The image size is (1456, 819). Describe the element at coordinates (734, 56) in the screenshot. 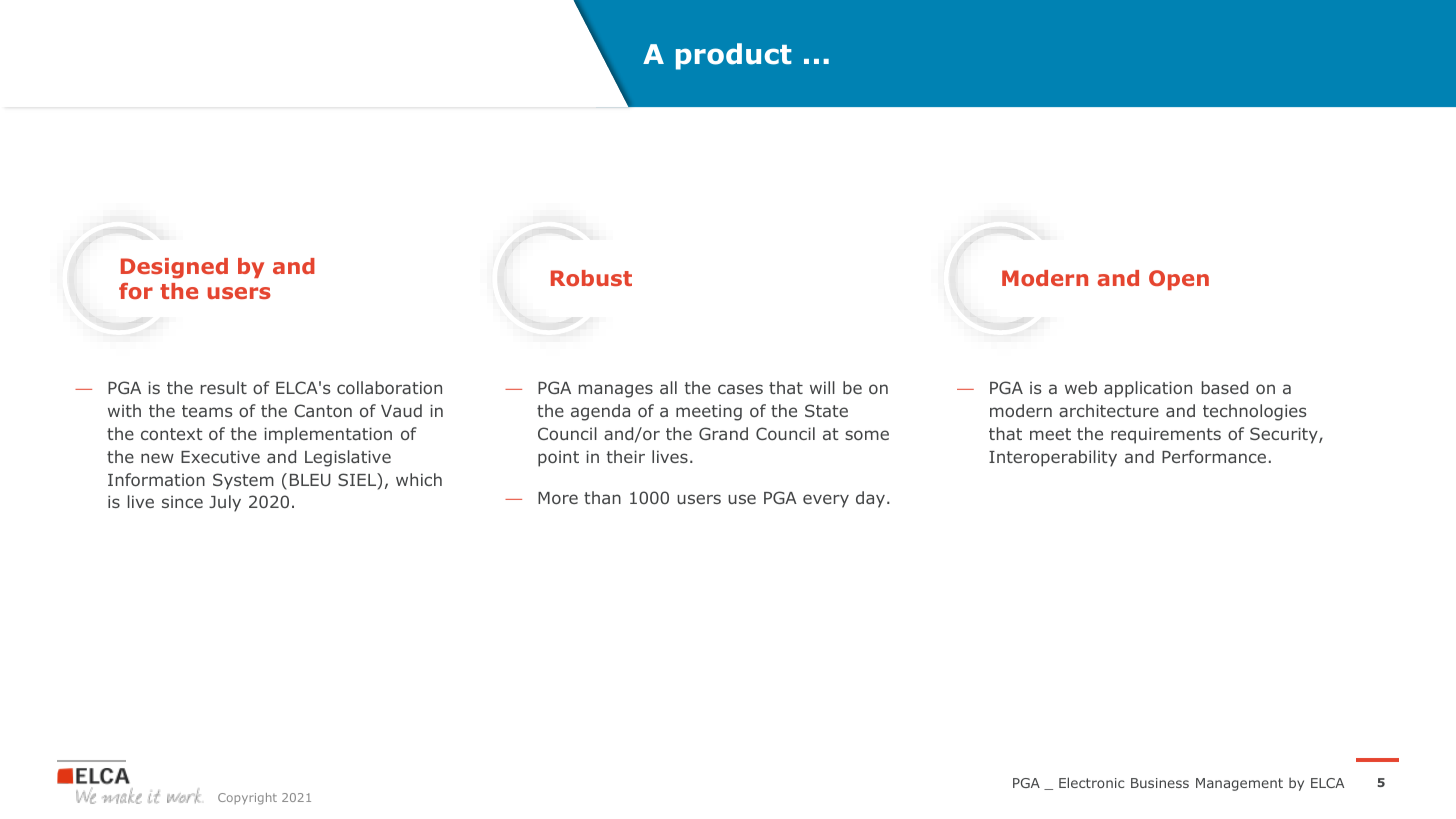

I see `product` at that location.
